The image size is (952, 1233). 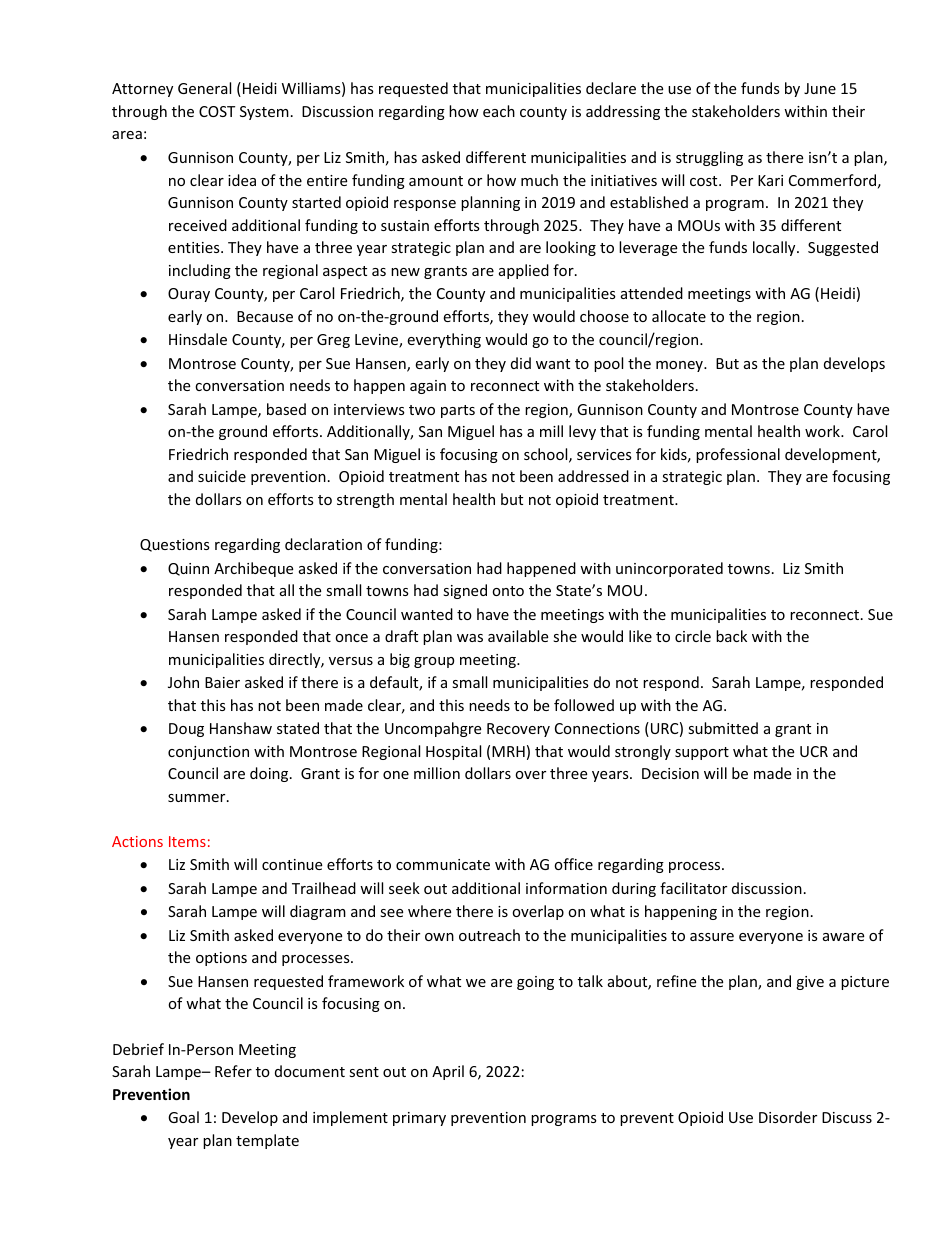 What do you see at coordinates (539, 180) in the screenshot?
I see `much` at bounding box center [539, 180].
